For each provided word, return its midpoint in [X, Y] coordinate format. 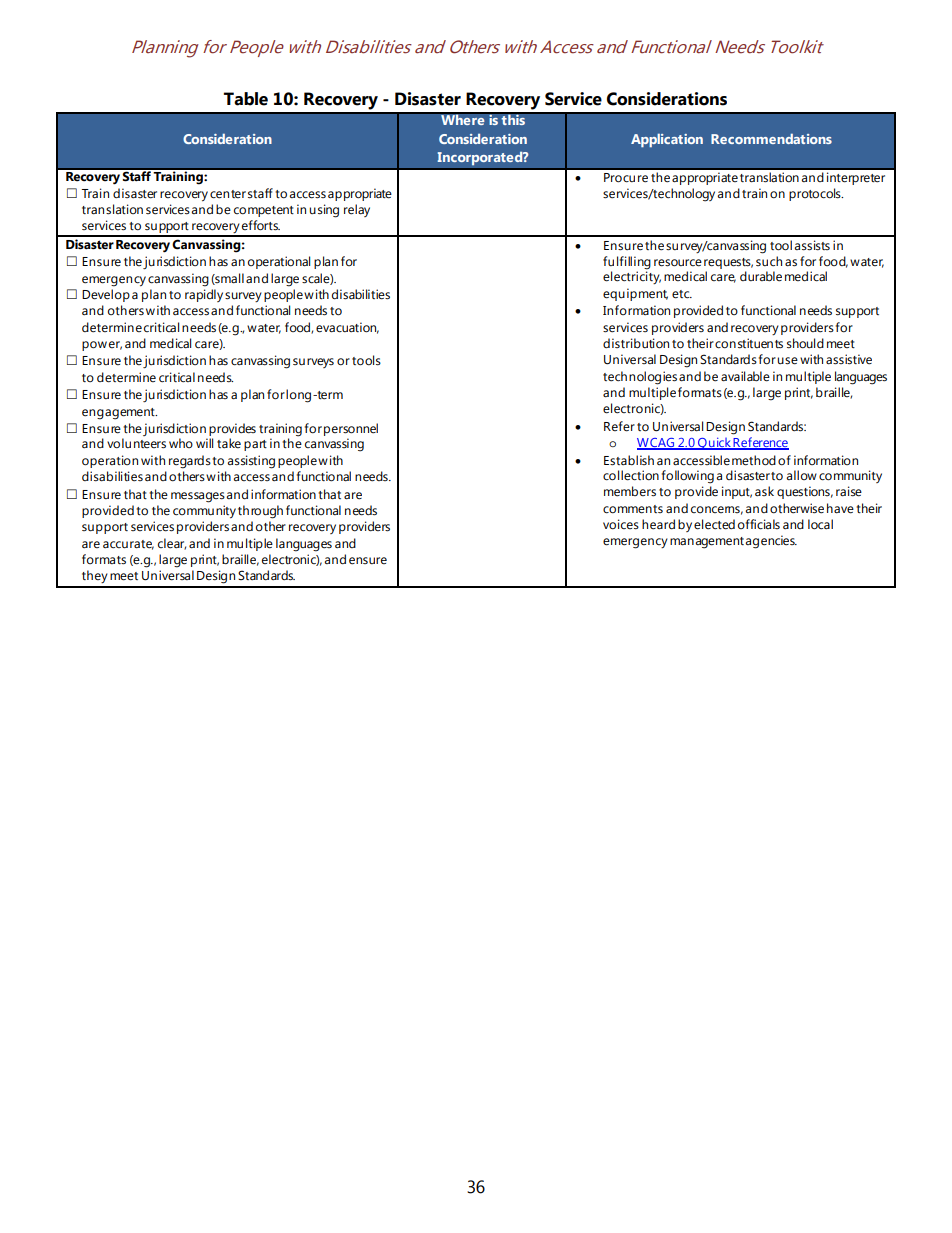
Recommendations [771, 138]
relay [357, 210]
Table [246, 99]
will [204, 443]
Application [667, 140]
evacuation [347, 328]
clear [172, 544]
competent [264, 211]
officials [759, 524]
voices [621, 524]
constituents [749, 343]
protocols [816, 194]
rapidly [204, 295]
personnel [351, 431]
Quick [714, 443]
